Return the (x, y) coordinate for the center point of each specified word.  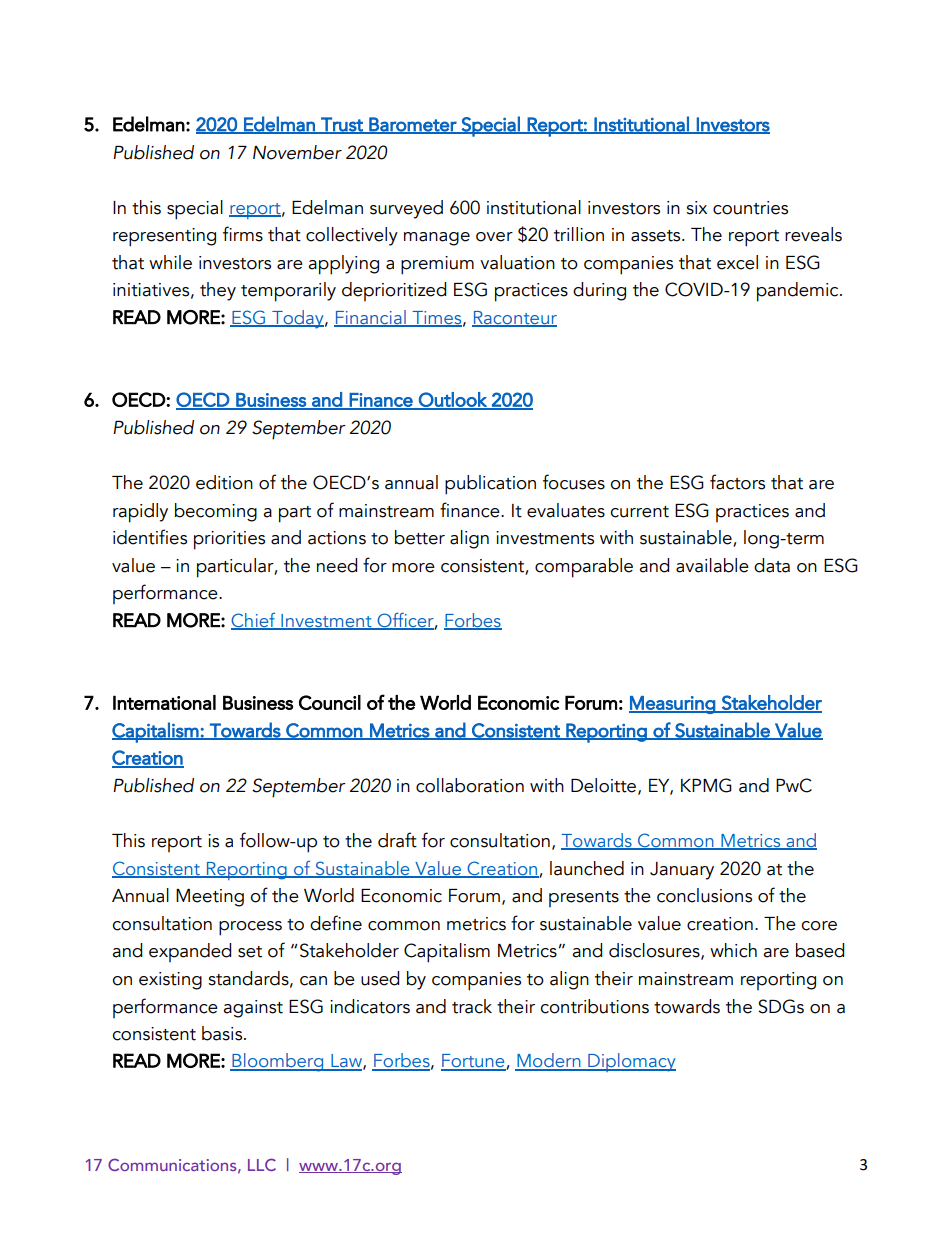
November (297, 152)
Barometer (413, 125)
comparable (584, 568)
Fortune (474, 1062)
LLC (262, 1164)
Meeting (210, 898)
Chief (254, 621)
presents (584, 899)
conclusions (704, 895)
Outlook (453, 400)
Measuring (673, 705)
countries (750, 208)
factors (737, 482)
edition (224, 482)
